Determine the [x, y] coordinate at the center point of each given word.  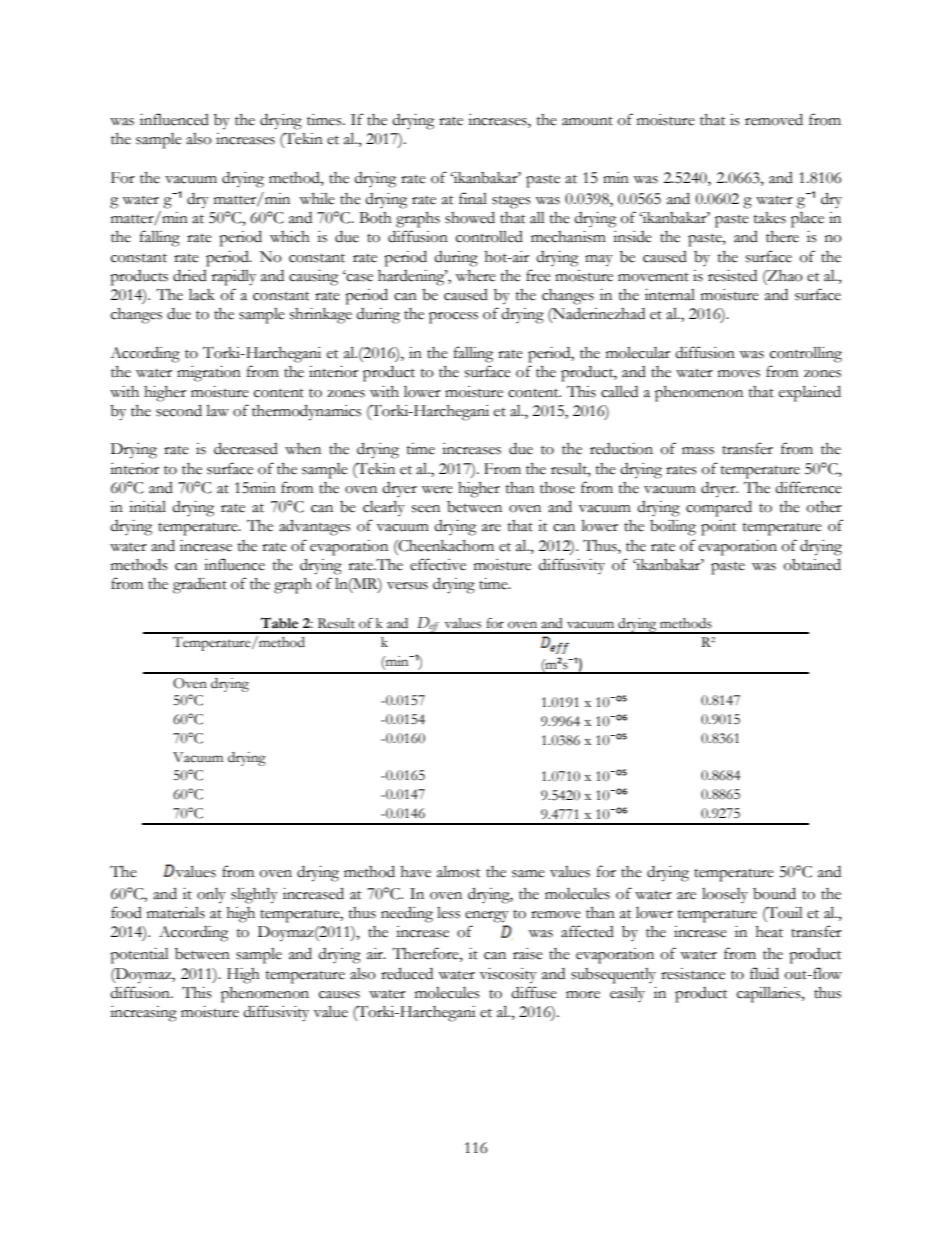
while [317, 199]
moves [739, 374]
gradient [200, 586]
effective [438, 564]
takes [770, 218]
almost [459, 871]
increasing [143, 1014]
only [211, 896]
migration [209, 374]
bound [774, 893]
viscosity [508, 976]
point [719, 528]
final [473, 198]
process [453, 318]
